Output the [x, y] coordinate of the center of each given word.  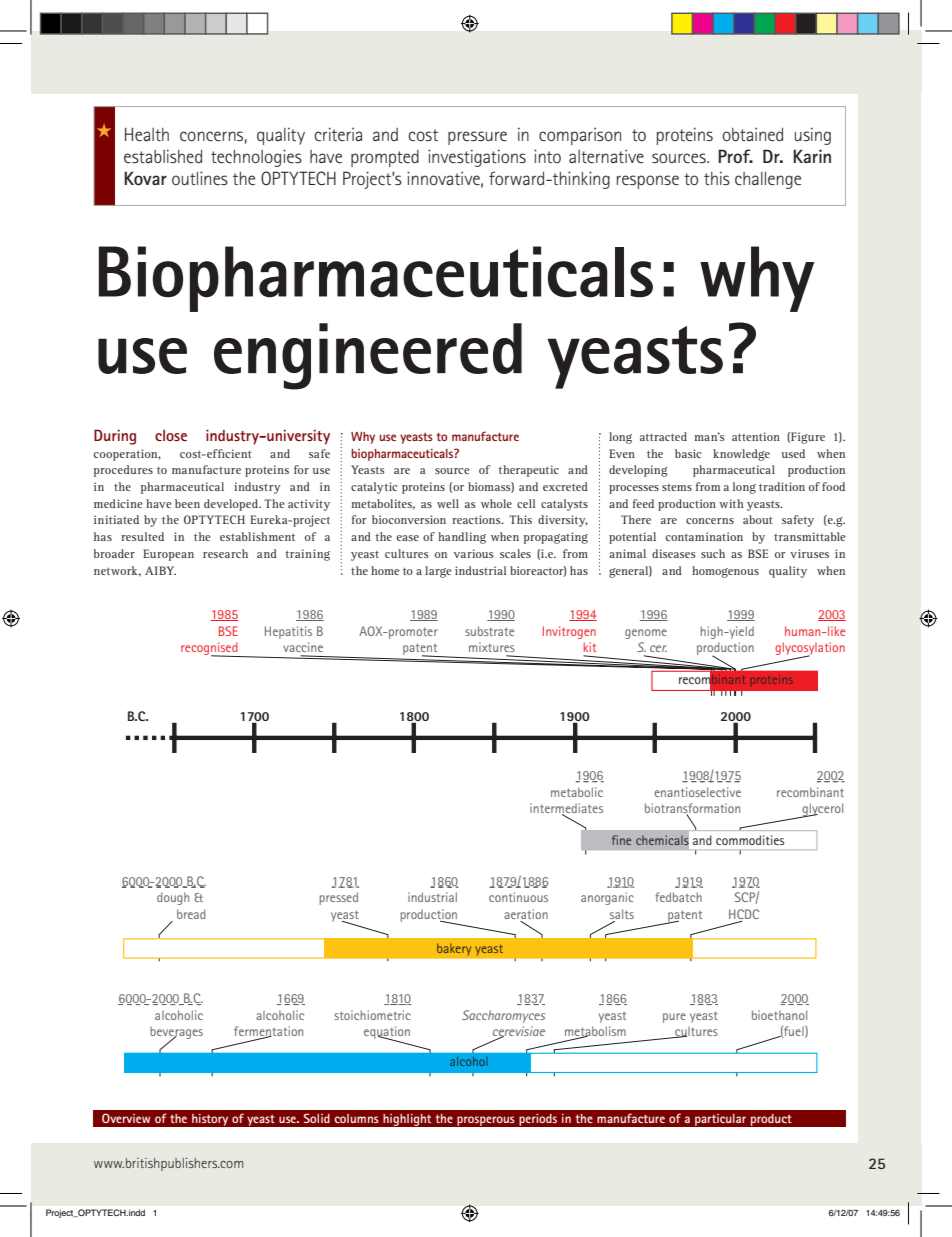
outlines [200, 178]
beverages [176, 1034]
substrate [489, 631]
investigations [477, 158]
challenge [768, 180]
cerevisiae [519, 1032]
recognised [210, 649]
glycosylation [810, 650]
